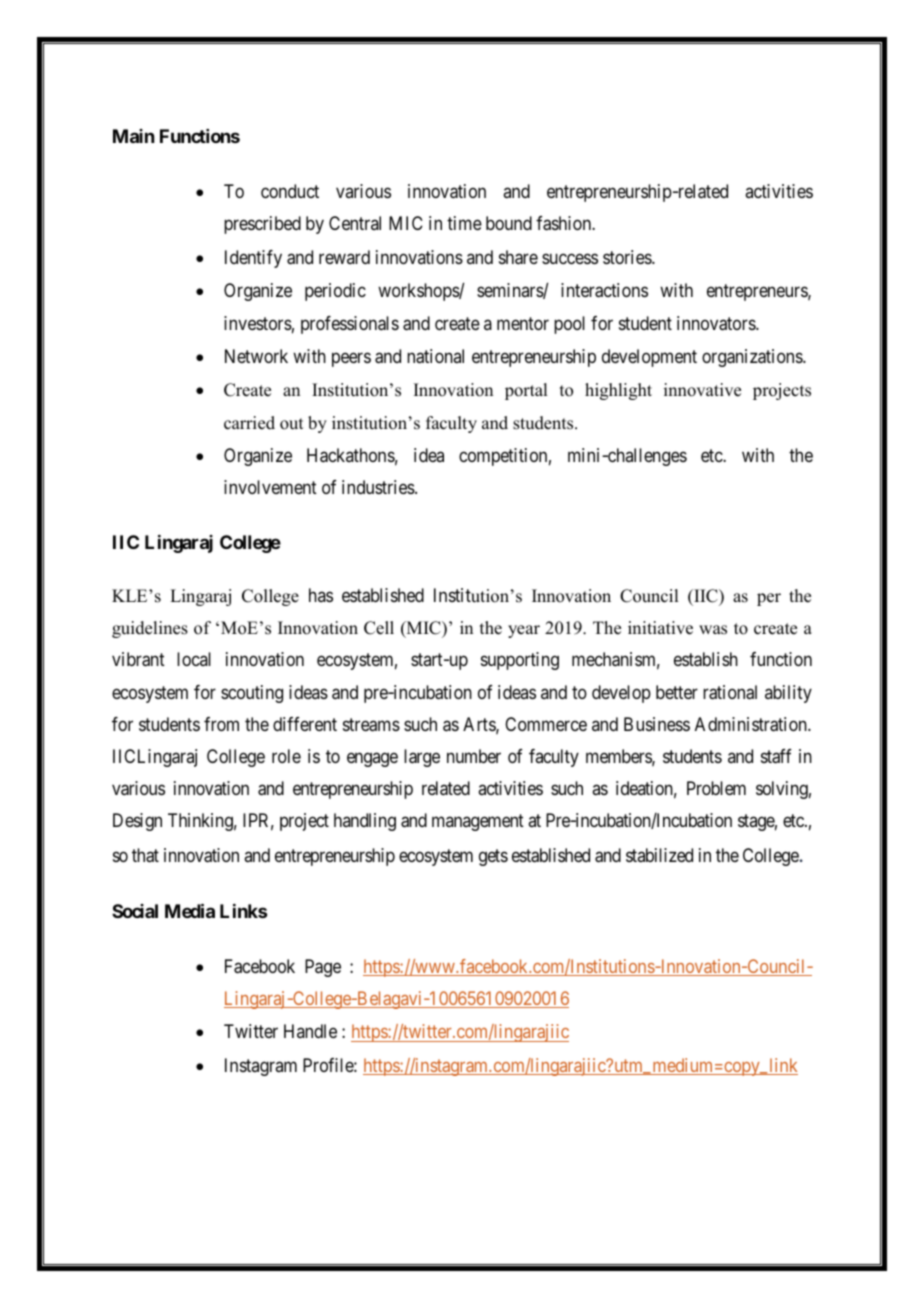 Image resolution: width=924 pixels, height=1308 pixels. What do you see at coordinates (526, 391) in the screenshot?
I see `portal` at bounding box center [526, 391].
